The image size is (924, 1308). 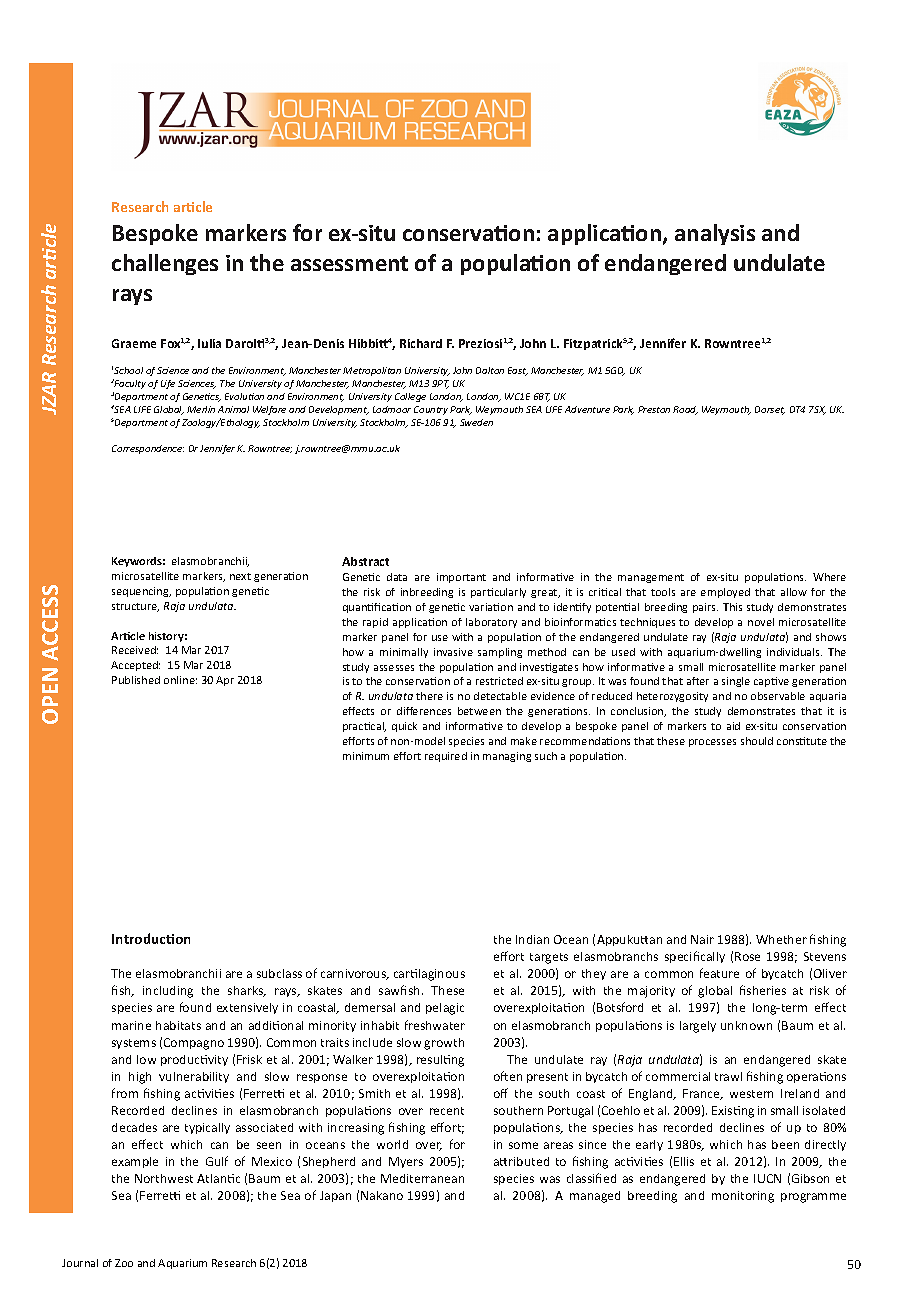 I want to click on assessment, so click(x=349, y=263).
